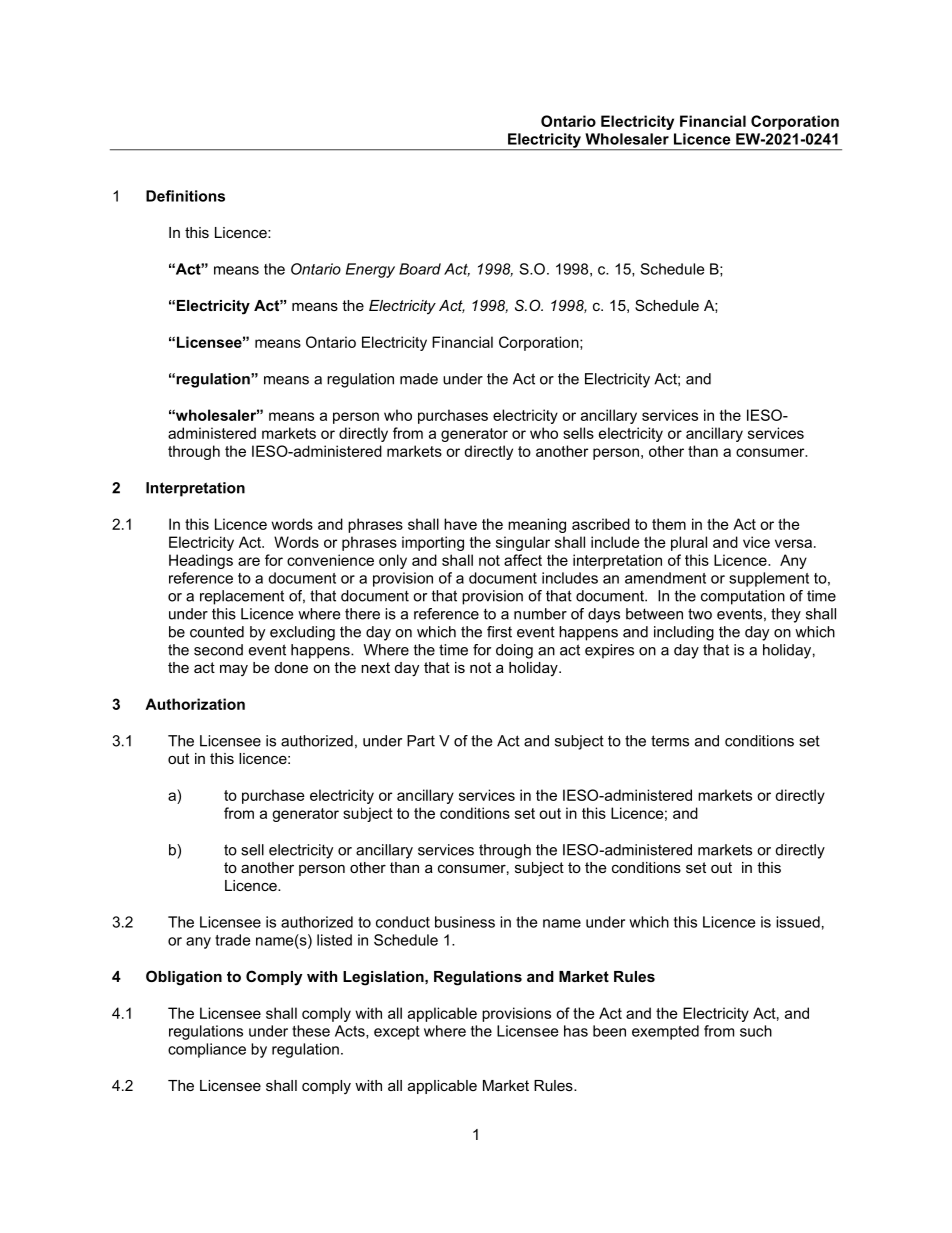 The image size is (952, 1233). What do you see at coordinates (370, 270) in the document?
I see `Energy` at bounding box center [370, 270].
